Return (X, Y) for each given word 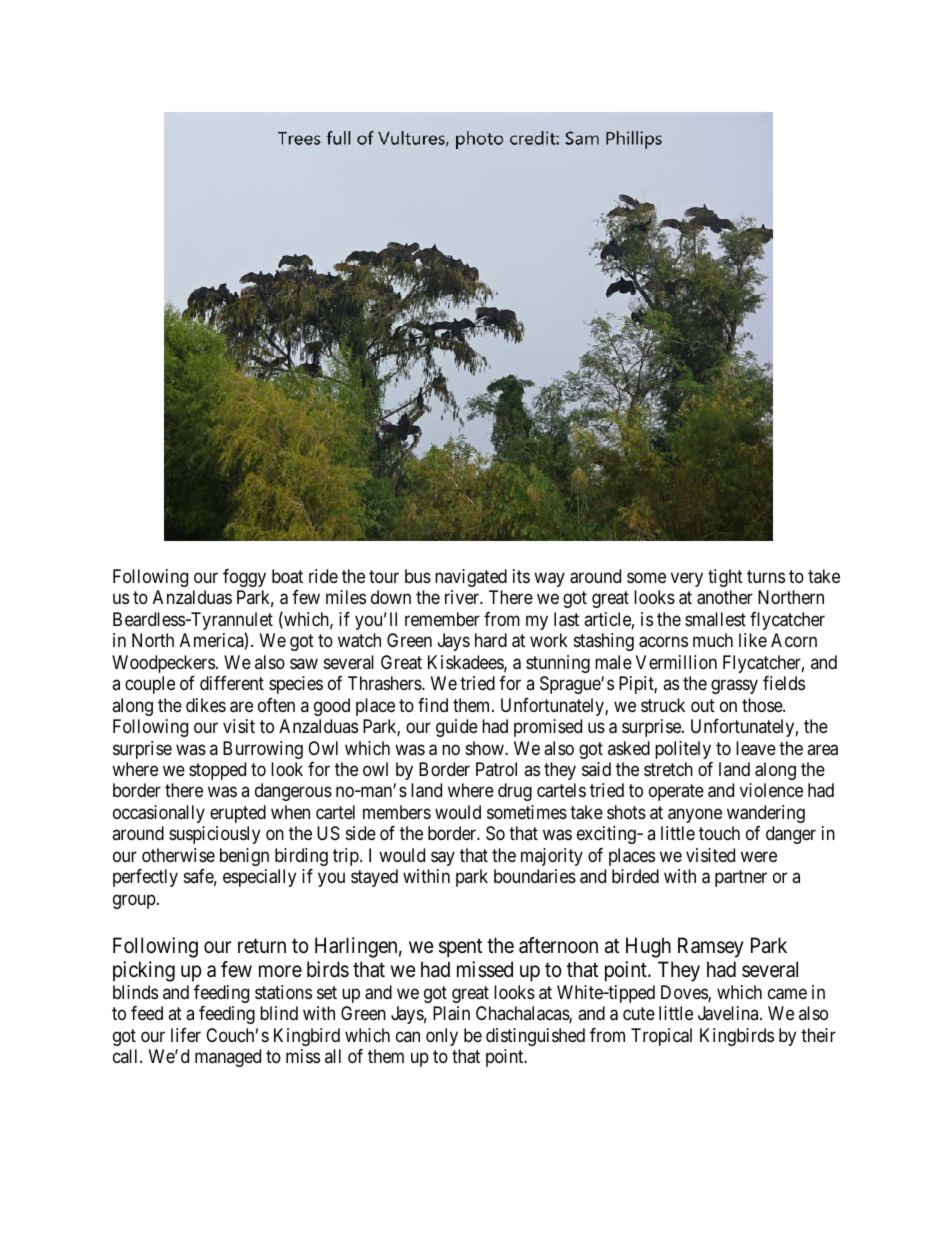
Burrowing (263, 750)
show (486, 748)
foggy (244, 578)
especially (259, 878)
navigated (471, 578)
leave (756, 748)
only (442, 1037)
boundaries (535, 876)
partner (741, 879)
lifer (186, 1035)
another (725, 597)
